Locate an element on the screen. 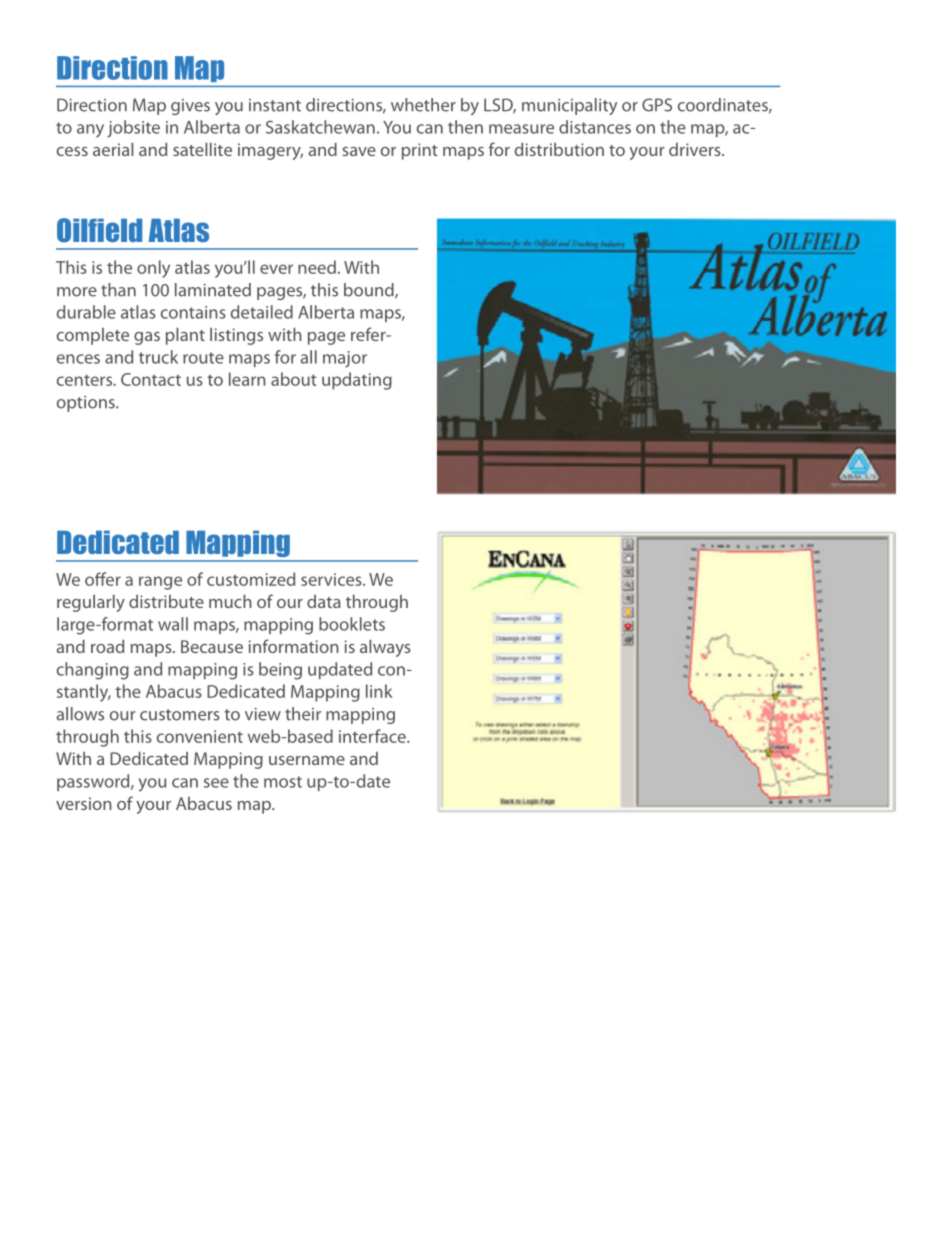  see is located at coordinates (216, 783).
